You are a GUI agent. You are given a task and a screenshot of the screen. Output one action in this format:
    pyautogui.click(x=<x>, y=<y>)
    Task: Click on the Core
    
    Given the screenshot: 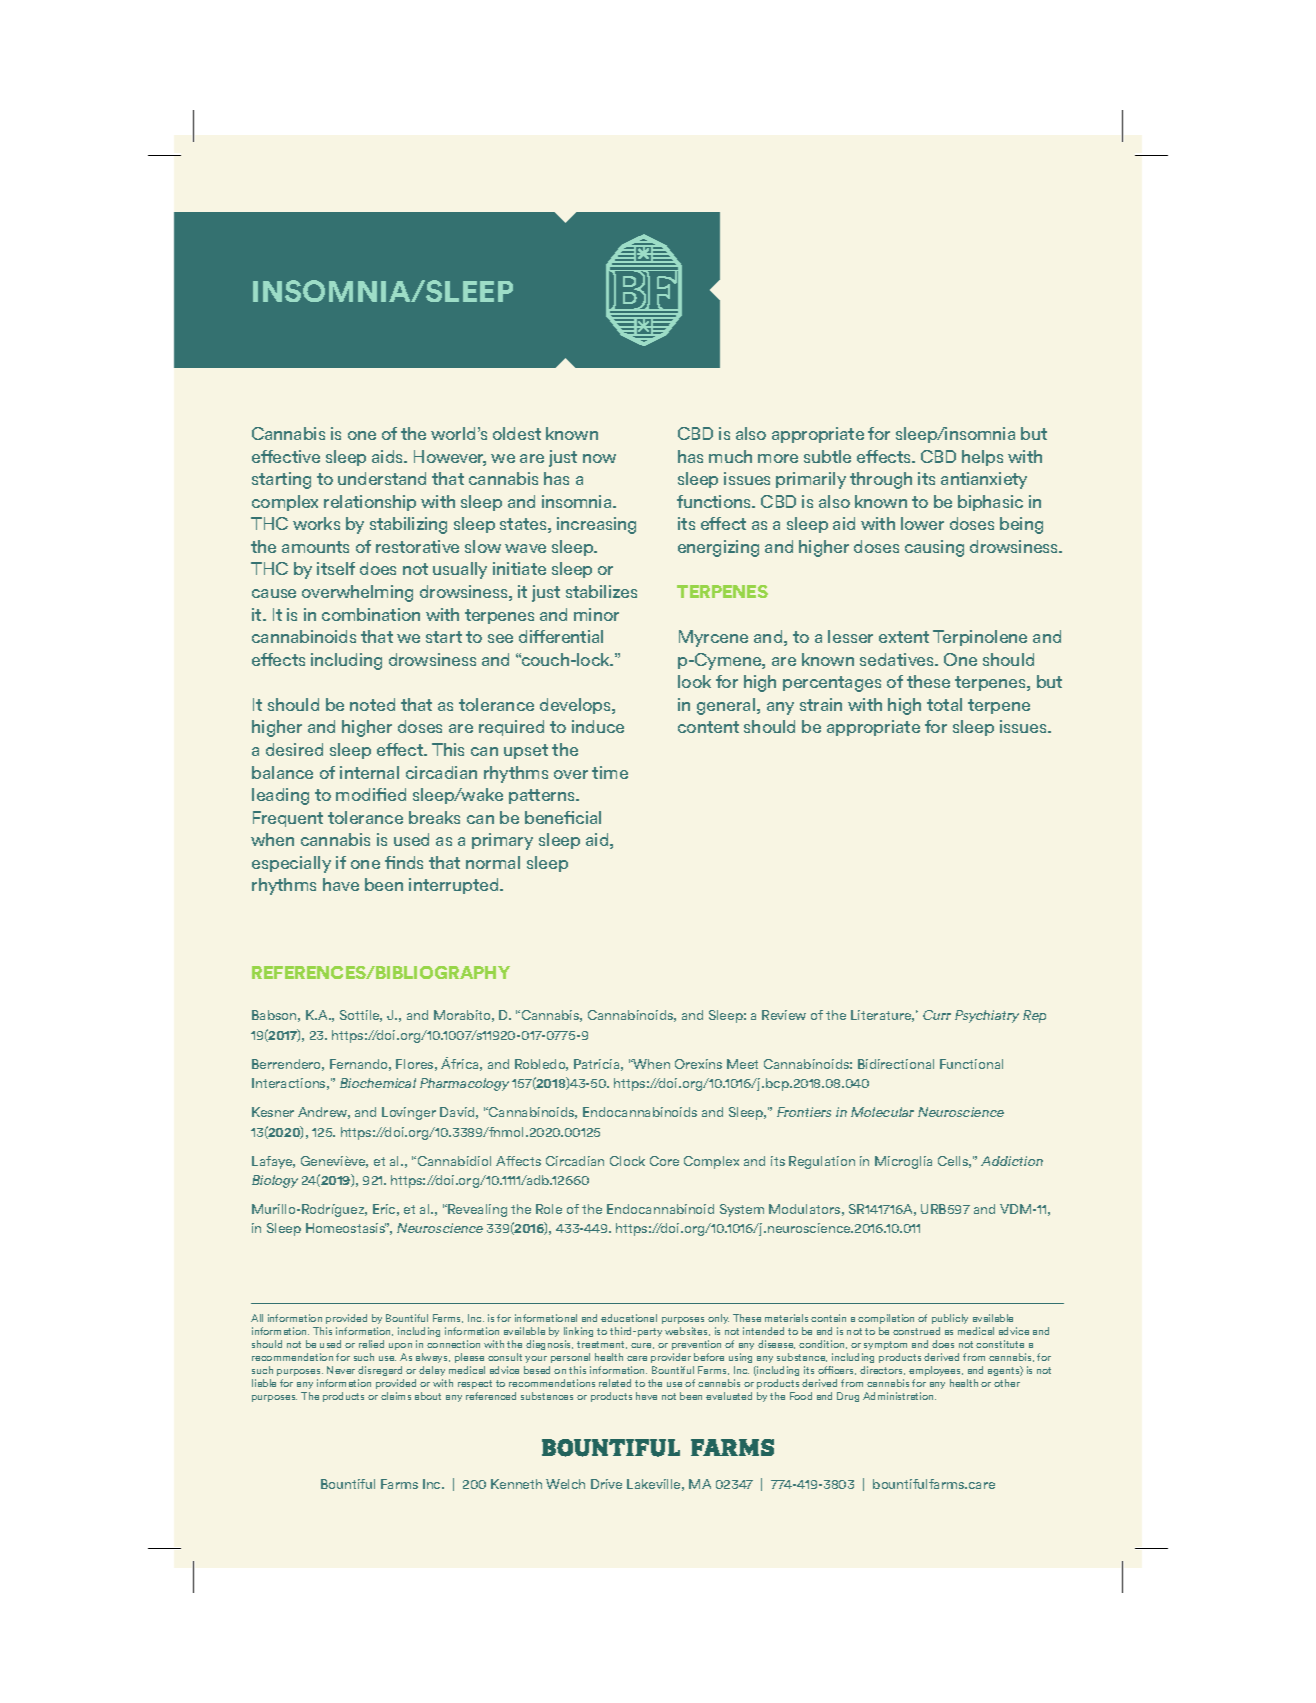 What is the action you would take?
    pyautogui.click(x=664, y=1161)
